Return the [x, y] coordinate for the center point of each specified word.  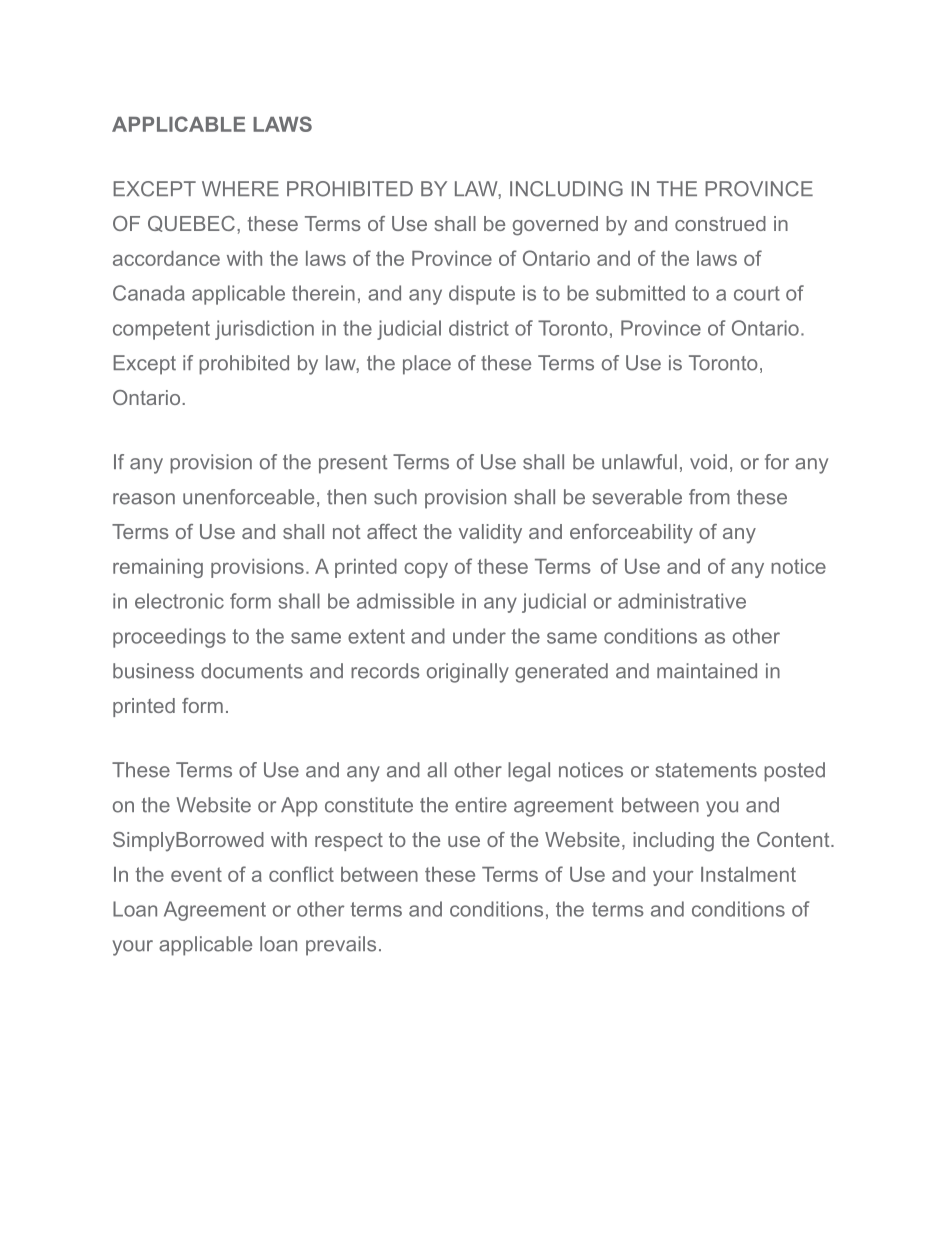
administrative [682, 601]
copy [426, 570]
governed [555, 226]
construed [720, 223]
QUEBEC [191, 224]
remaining [158, 568]
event [196, 874]
